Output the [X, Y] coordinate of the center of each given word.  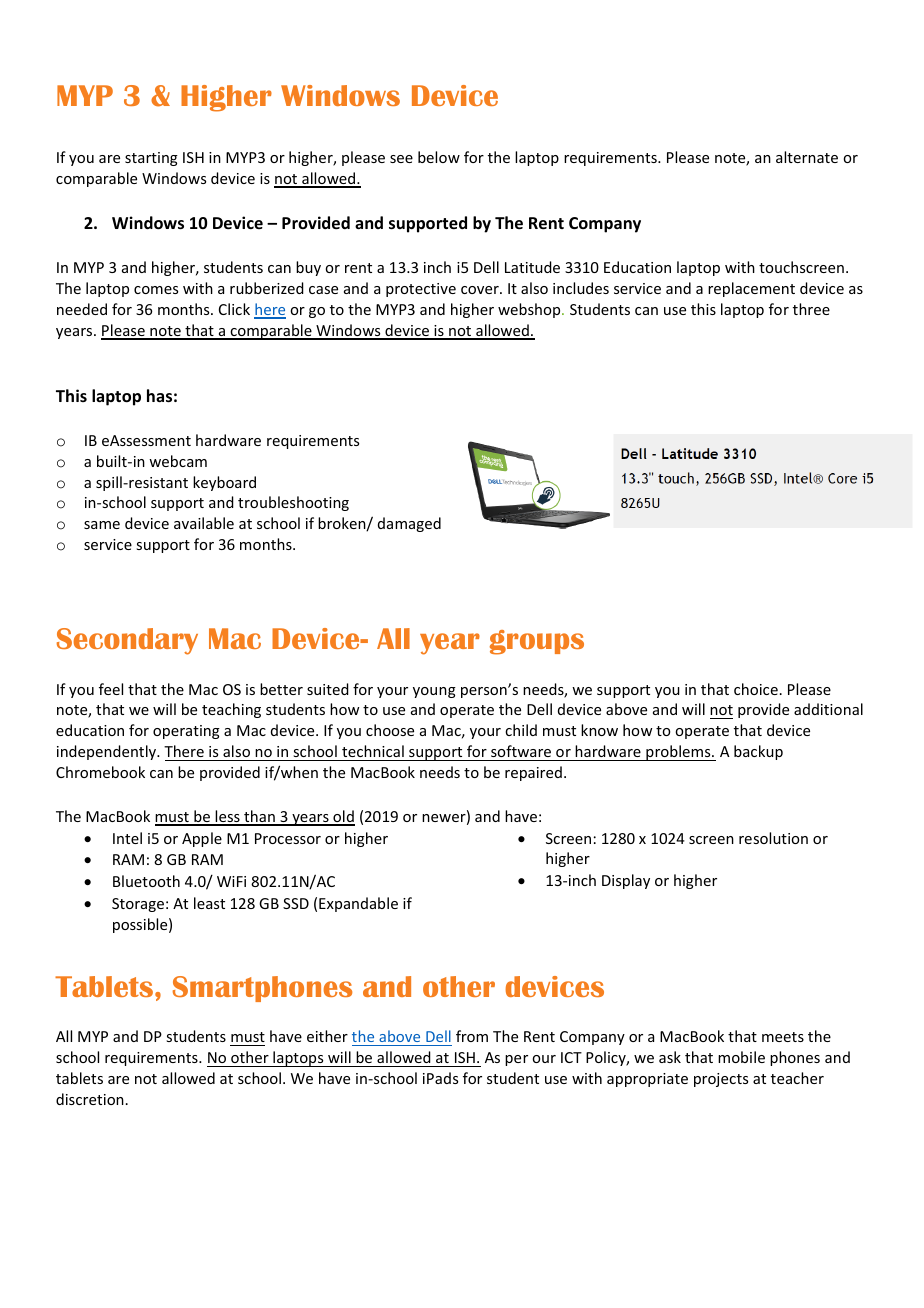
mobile [741, 1057]
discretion [90, 1099]
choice [756, 689]
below [439, 157]
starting [151, 159]
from [472, 1036]
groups [537, 642]
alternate [807, 157]
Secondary [127, 641]
